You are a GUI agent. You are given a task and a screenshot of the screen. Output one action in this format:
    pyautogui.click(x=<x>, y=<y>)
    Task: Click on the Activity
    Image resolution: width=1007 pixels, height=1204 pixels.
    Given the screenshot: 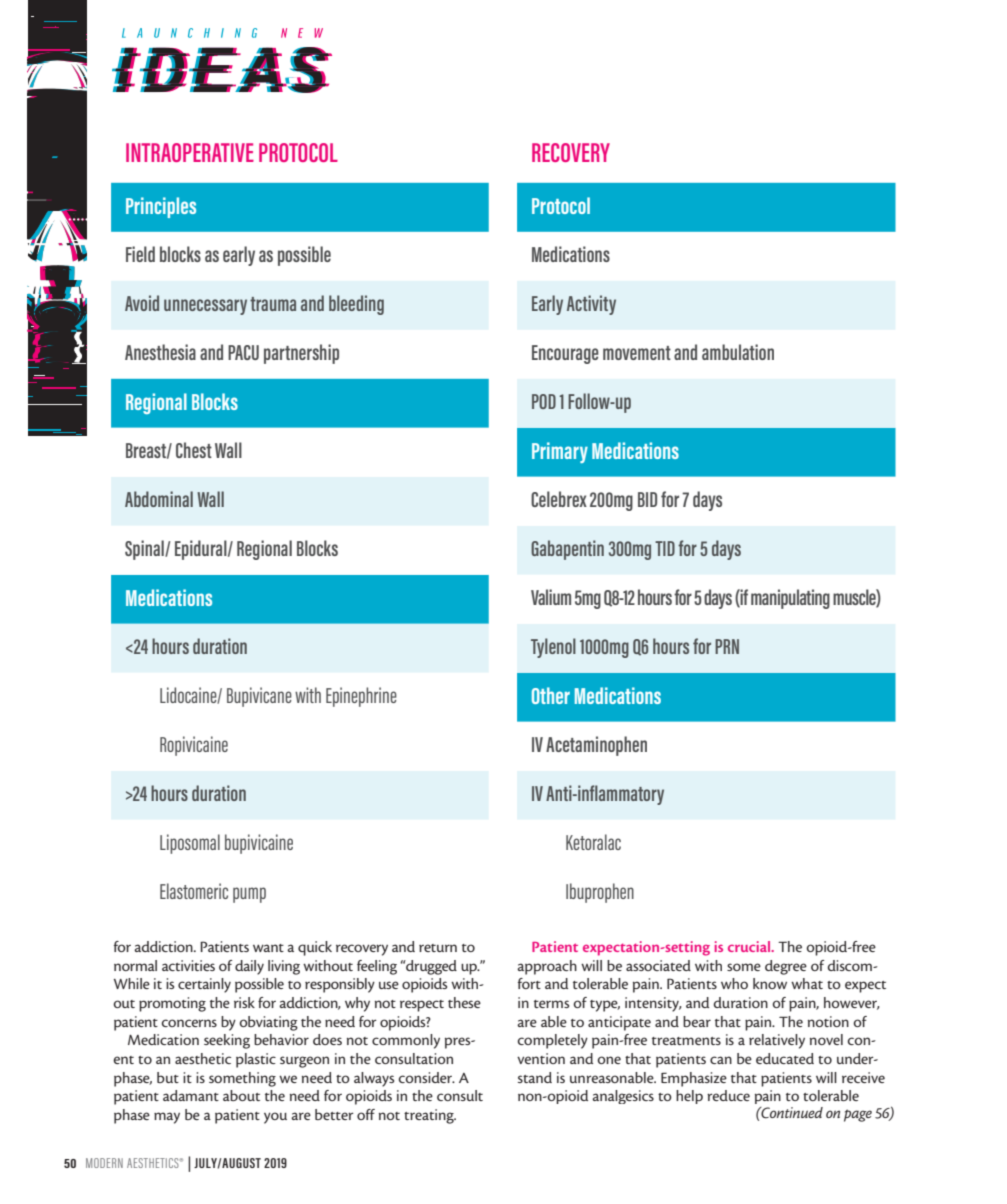 What is the action you would take?
    pyautogui.click(x=591, y=305)
